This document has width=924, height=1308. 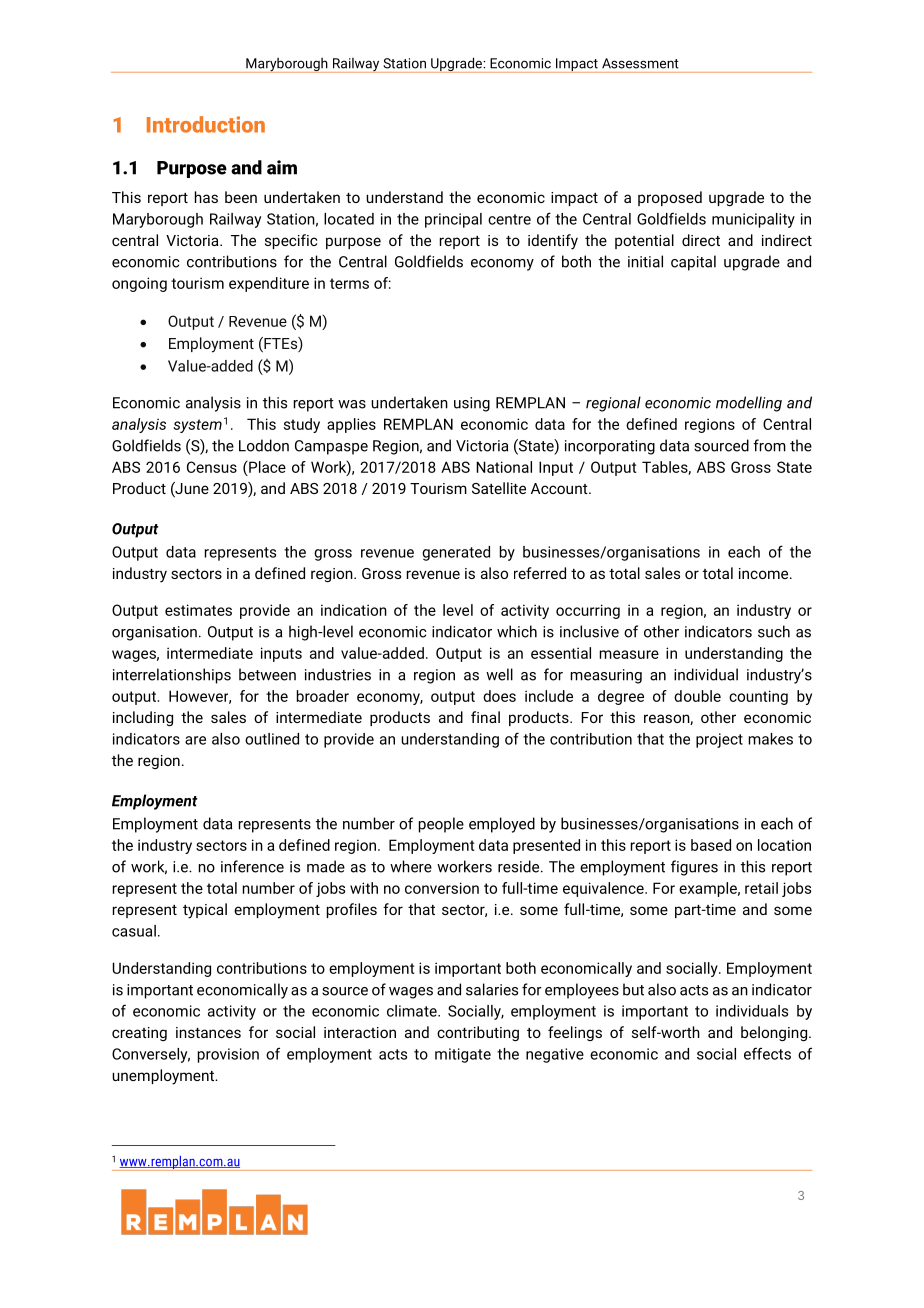 I want to click on income, so click(x=765, y=573).
